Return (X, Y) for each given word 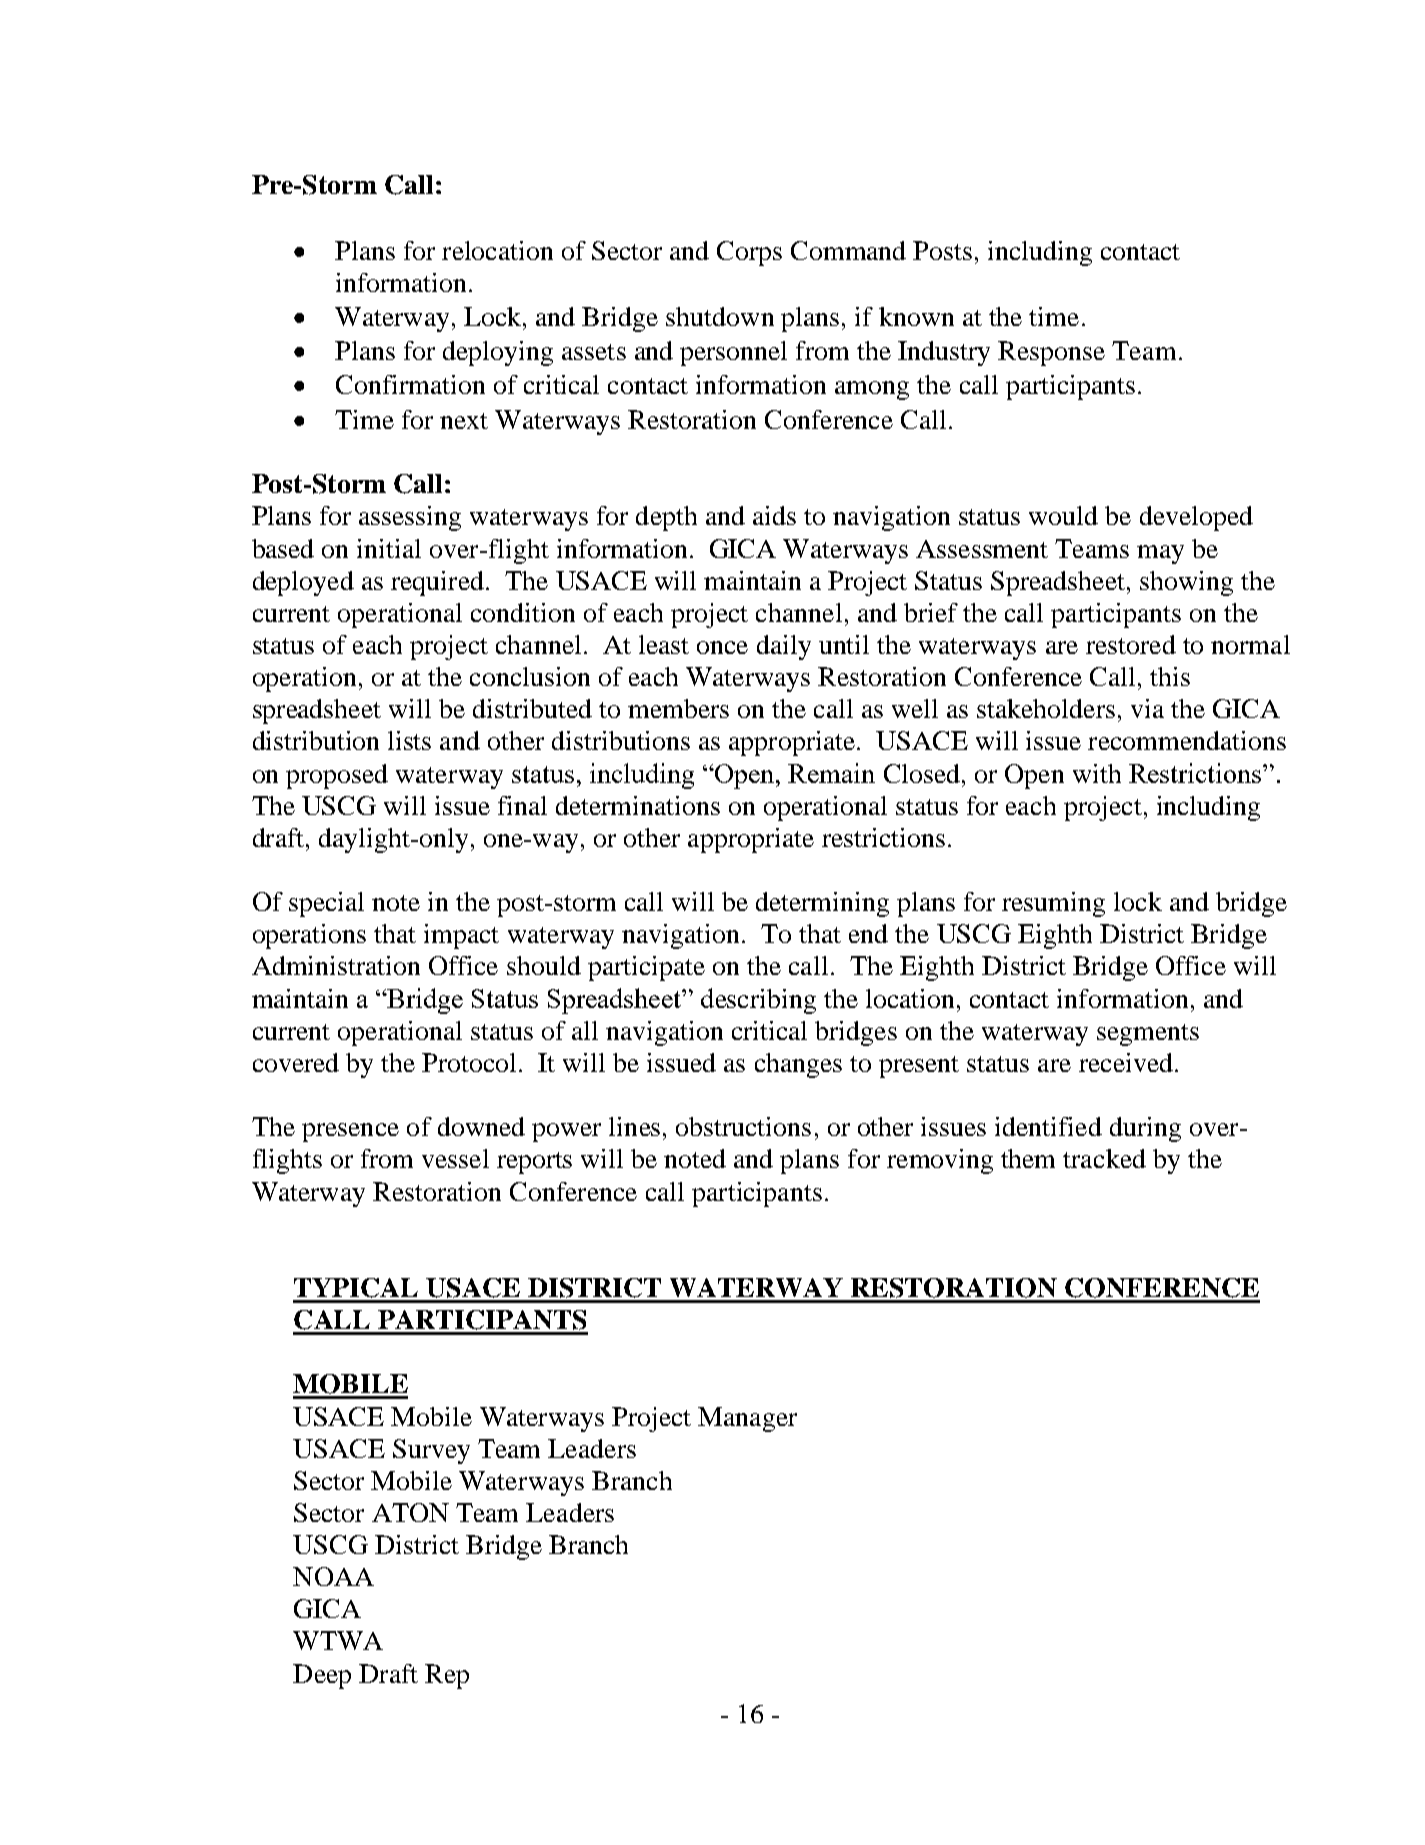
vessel (455, 1158)
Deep (322, 1676)
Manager (747, 1419)
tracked (1104, 1158)
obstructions (743, 1126)
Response (1051, 353)
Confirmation (410, 384)
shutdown (720, 316)
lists (409, 740)
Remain (831, 773)
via (1147, 708)
